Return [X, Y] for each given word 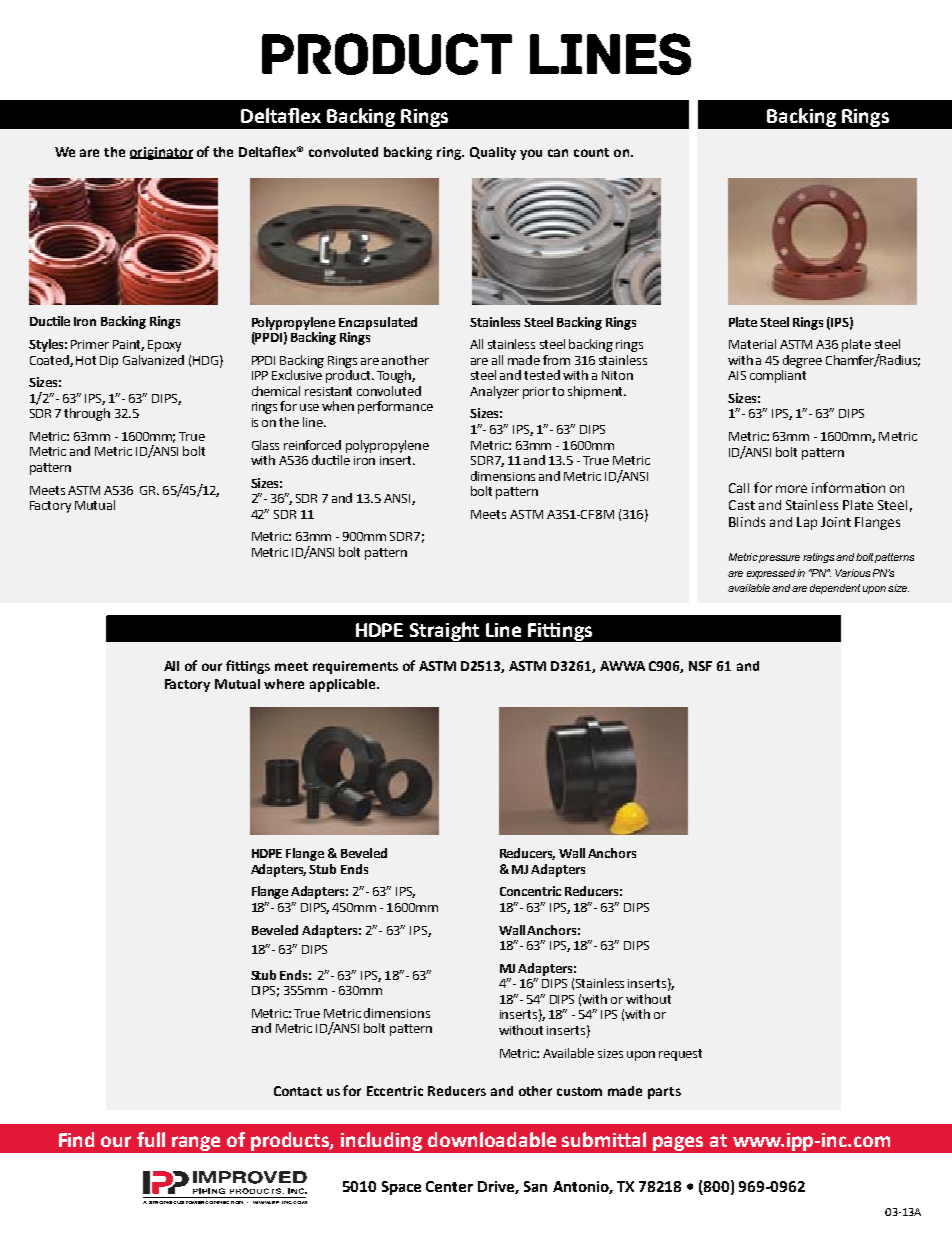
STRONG [160, 1202]
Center [449, 1186]
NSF [700, 666]
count [591, 152]
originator [161, 153]
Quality [493, 153]
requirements [355, 667]
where [284, 684]
